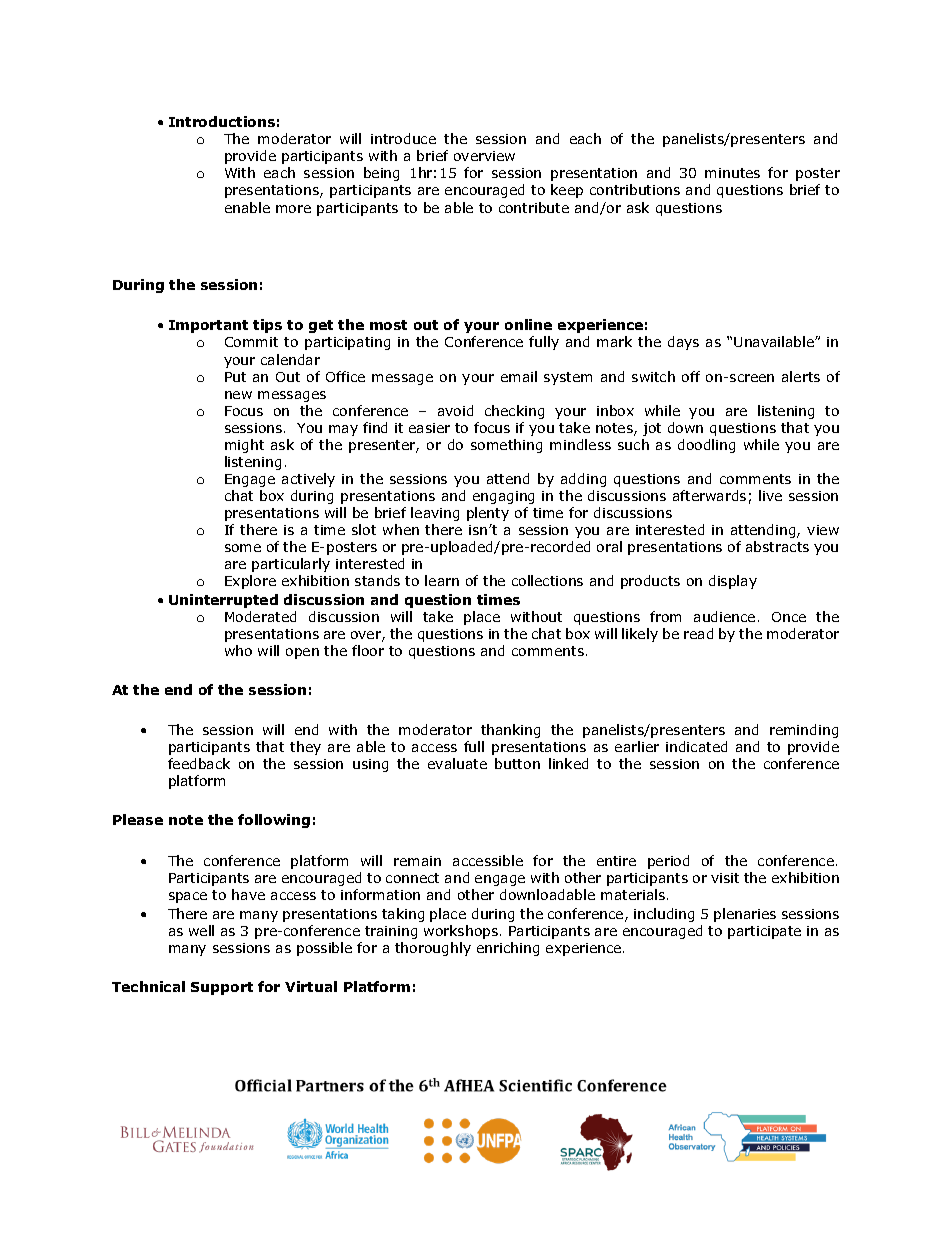 Image resolution: width=952 pixels, height=1233 pixels. Describe the element at coordinates (403, 138) in the page. I see `introduce` at that location.
